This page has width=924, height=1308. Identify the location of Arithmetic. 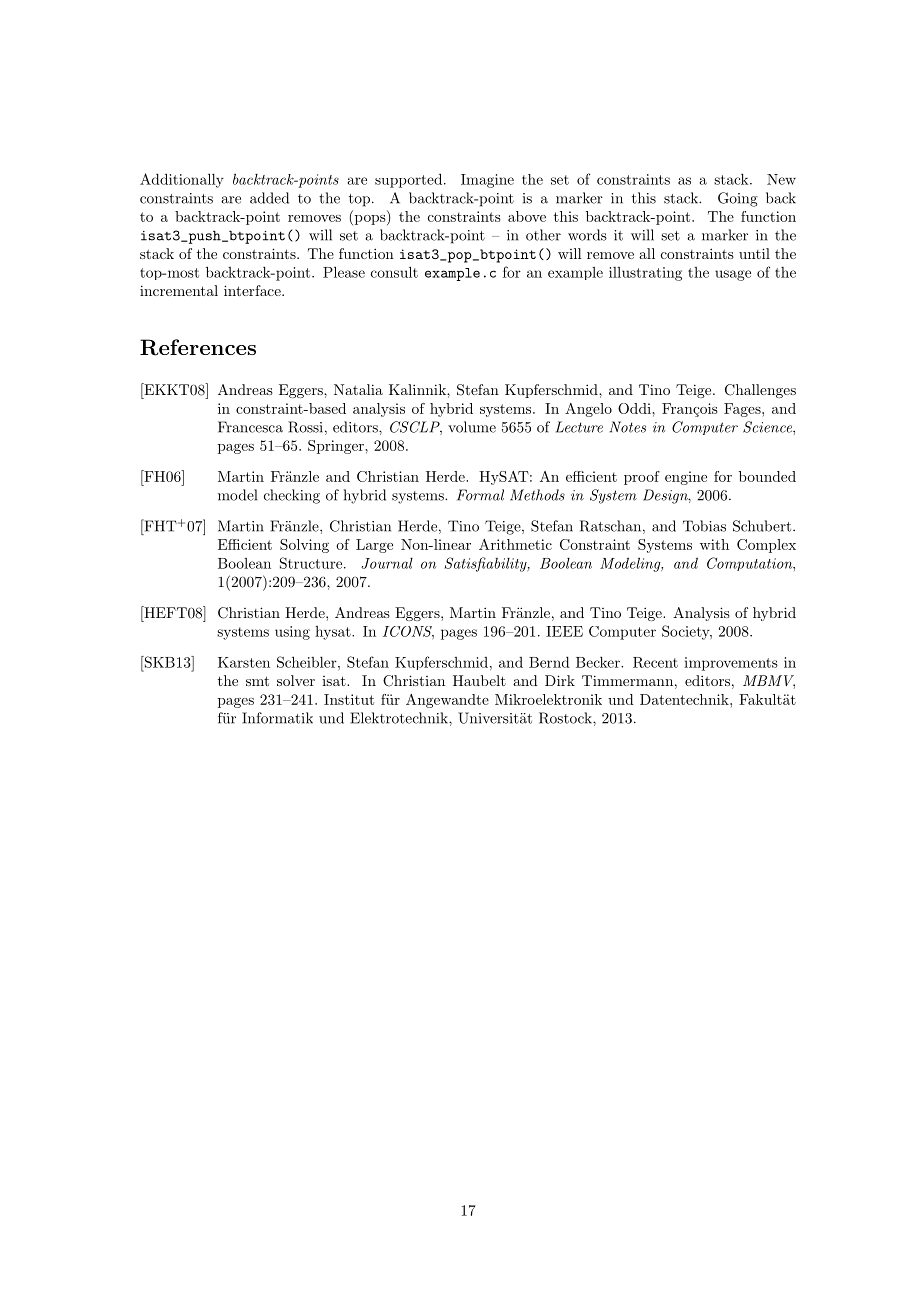
(515, 544).
